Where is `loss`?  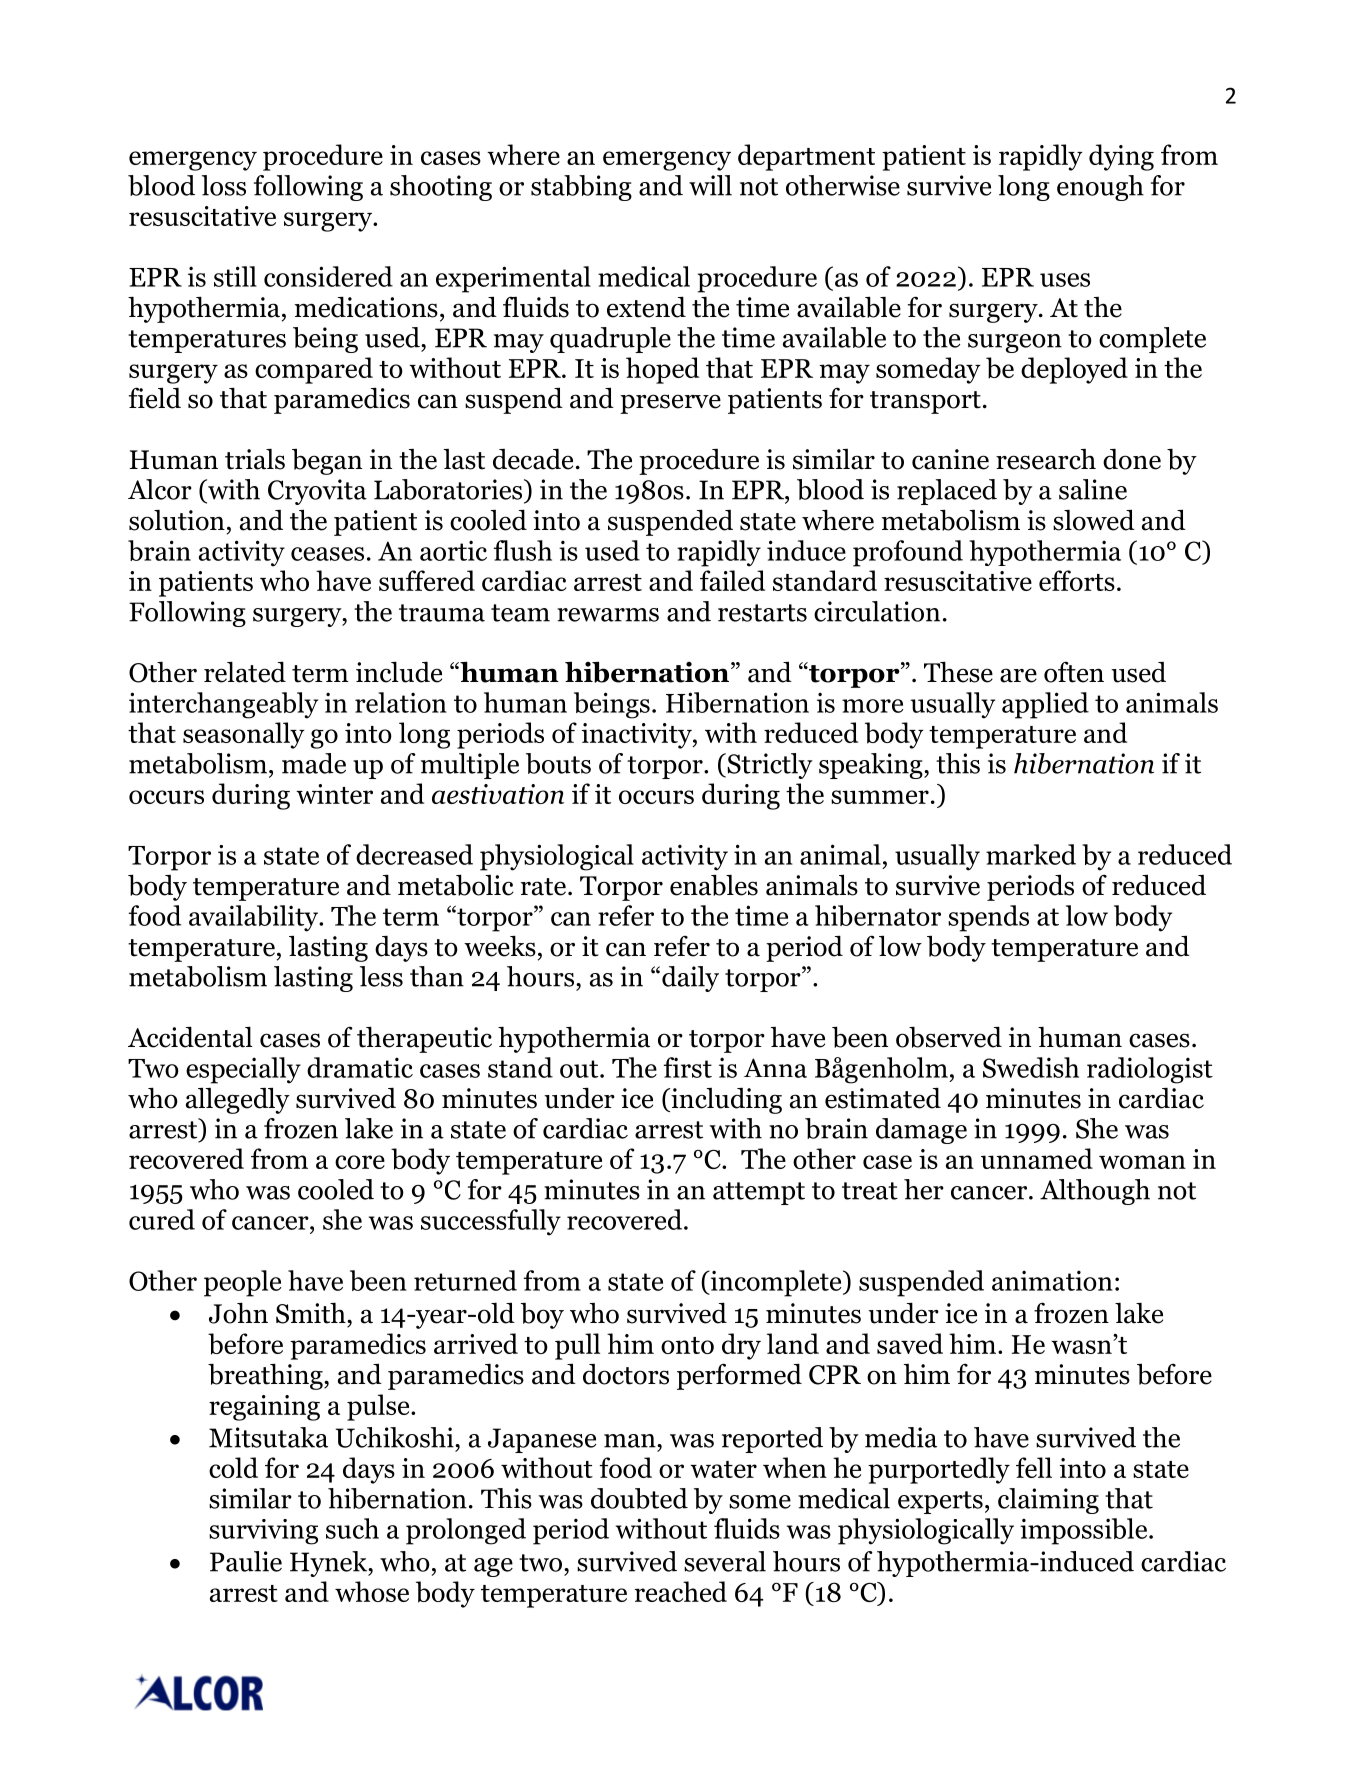 loss is located at coordinates (224, 185).
